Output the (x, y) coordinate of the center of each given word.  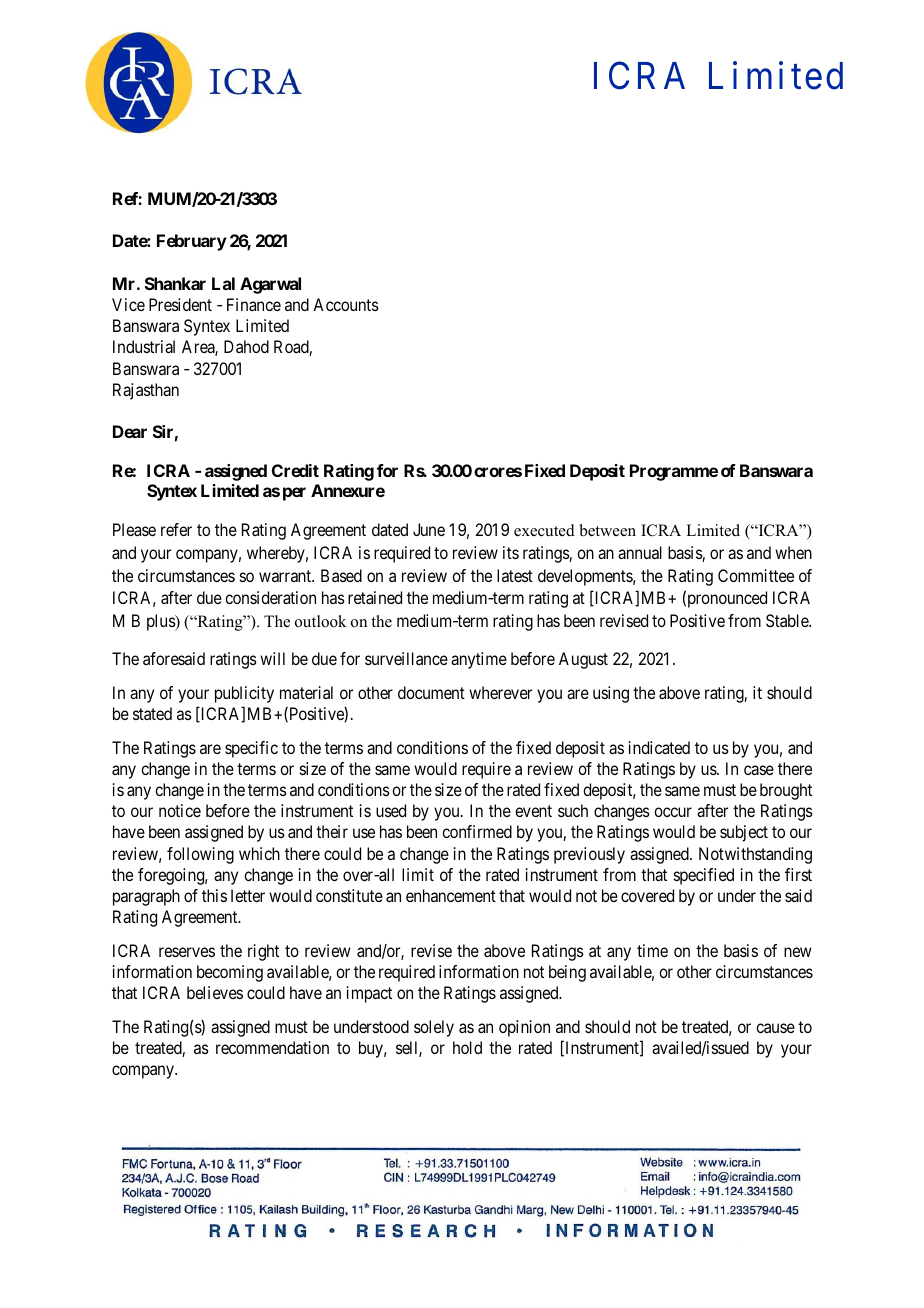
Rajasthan (146, 391)
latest (515, 575)
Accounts (346, 304)
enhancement (451, 895)
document (431, 692)
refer (176, 529)
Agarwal (270, 285)
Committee (756, 575)
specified (704, 876)
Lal (223, 283)
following (200, 855)
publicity (244, 694)
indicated (659, 747)
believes (215, 992)
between (608, 530)
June (429, 529)
